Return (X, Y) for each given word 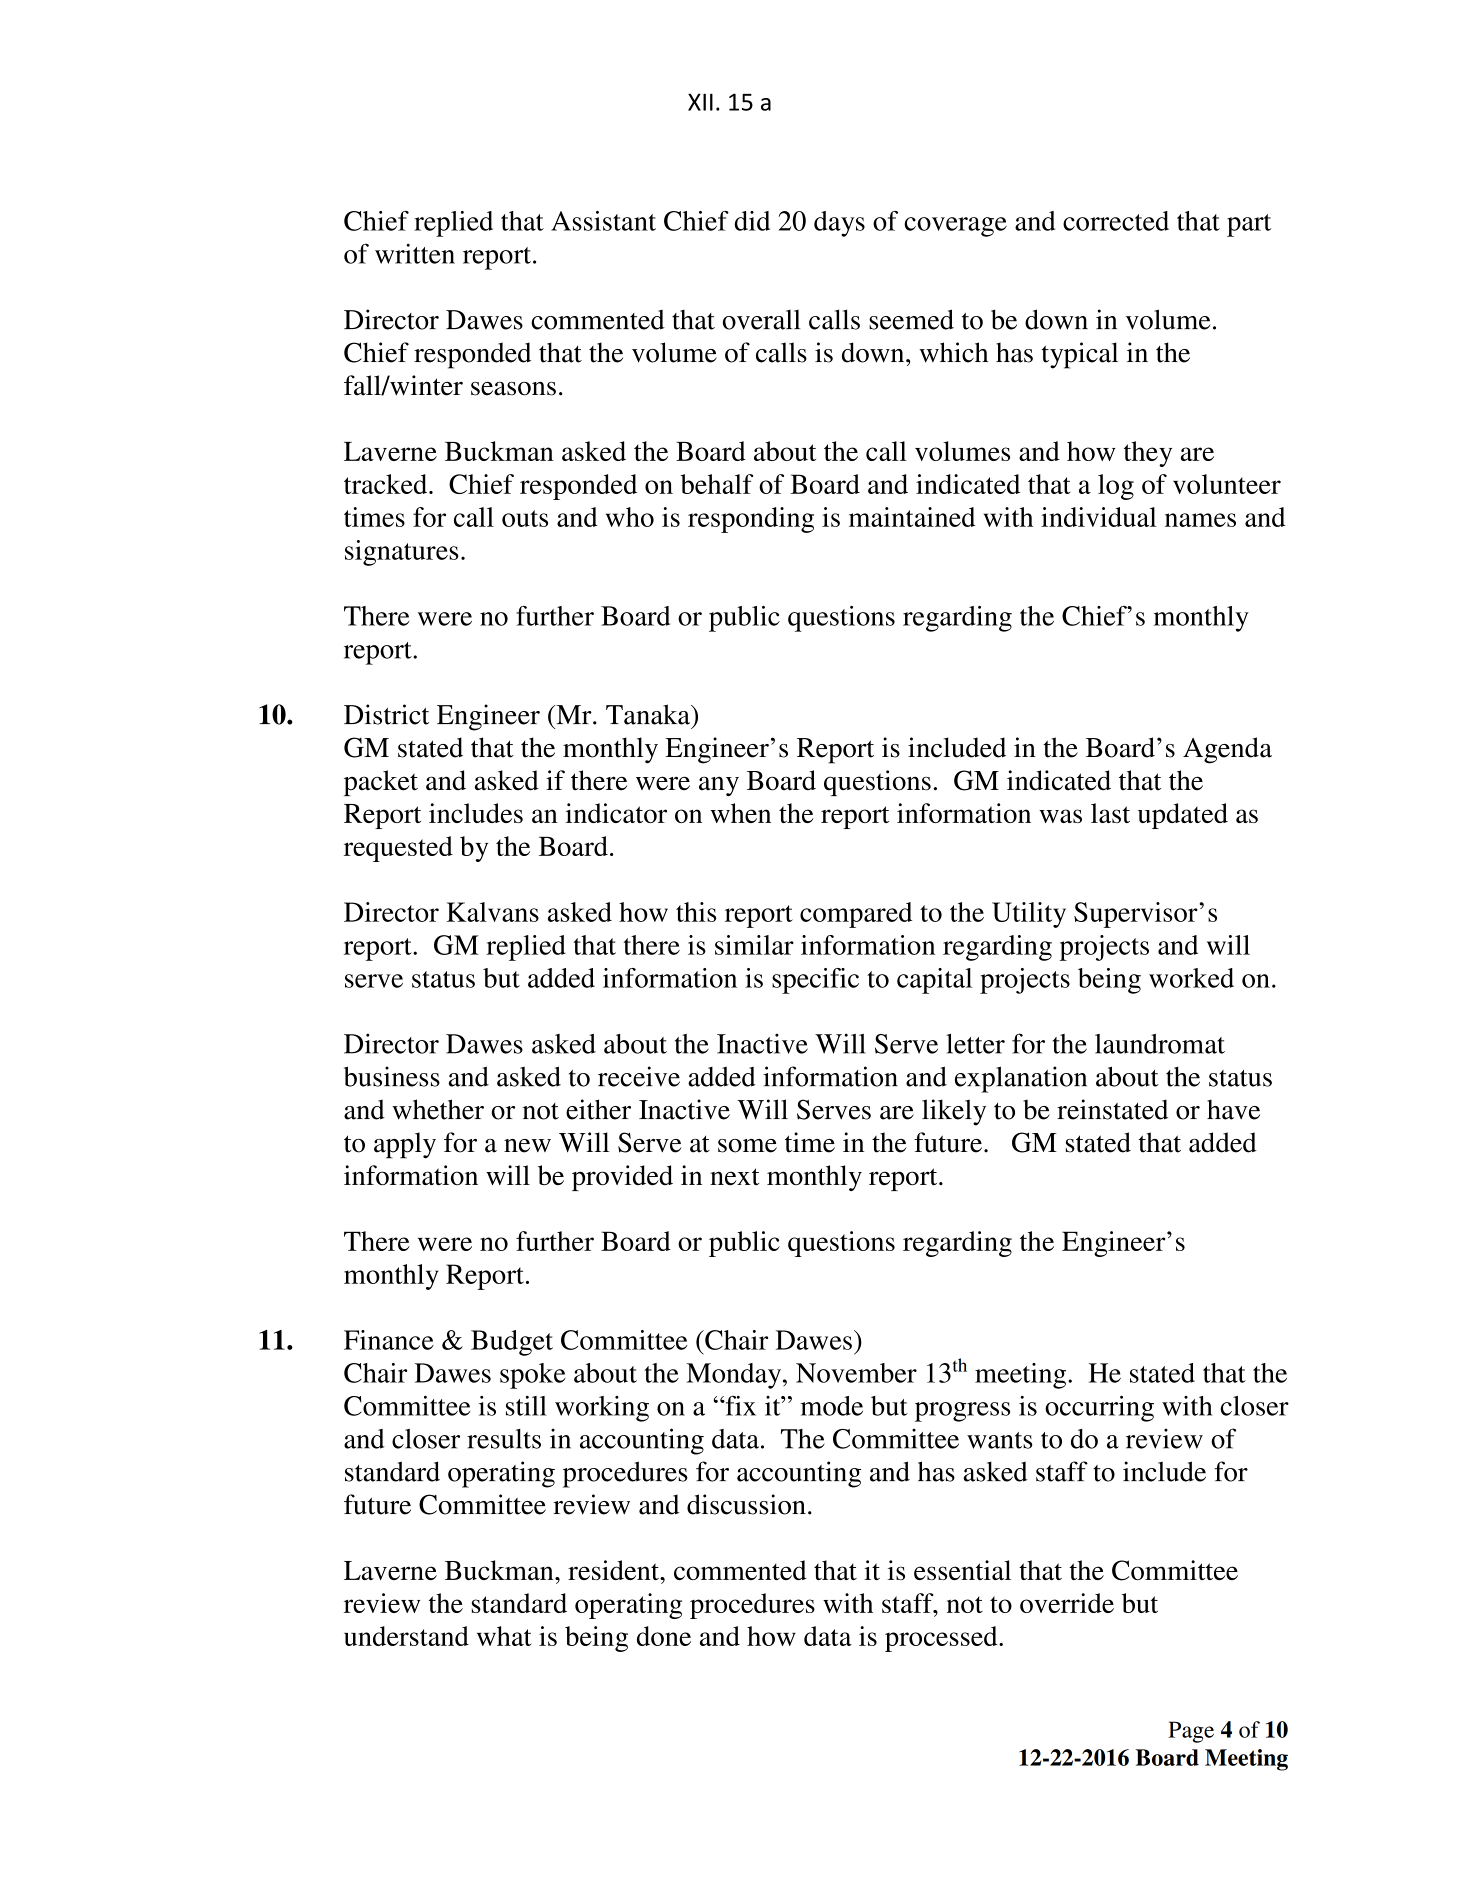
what (504, 1636)
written (415, 254)
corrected (1116, 221)
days (839, 224)
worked (1191, 978)
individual (1099, 517)
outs (525, 518)
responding (751, 520)
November (856, 1373)
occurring (1099, 1408)
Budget (512, 1343)
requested (398, 849)
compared (856, 915)
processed (942, 1639)
